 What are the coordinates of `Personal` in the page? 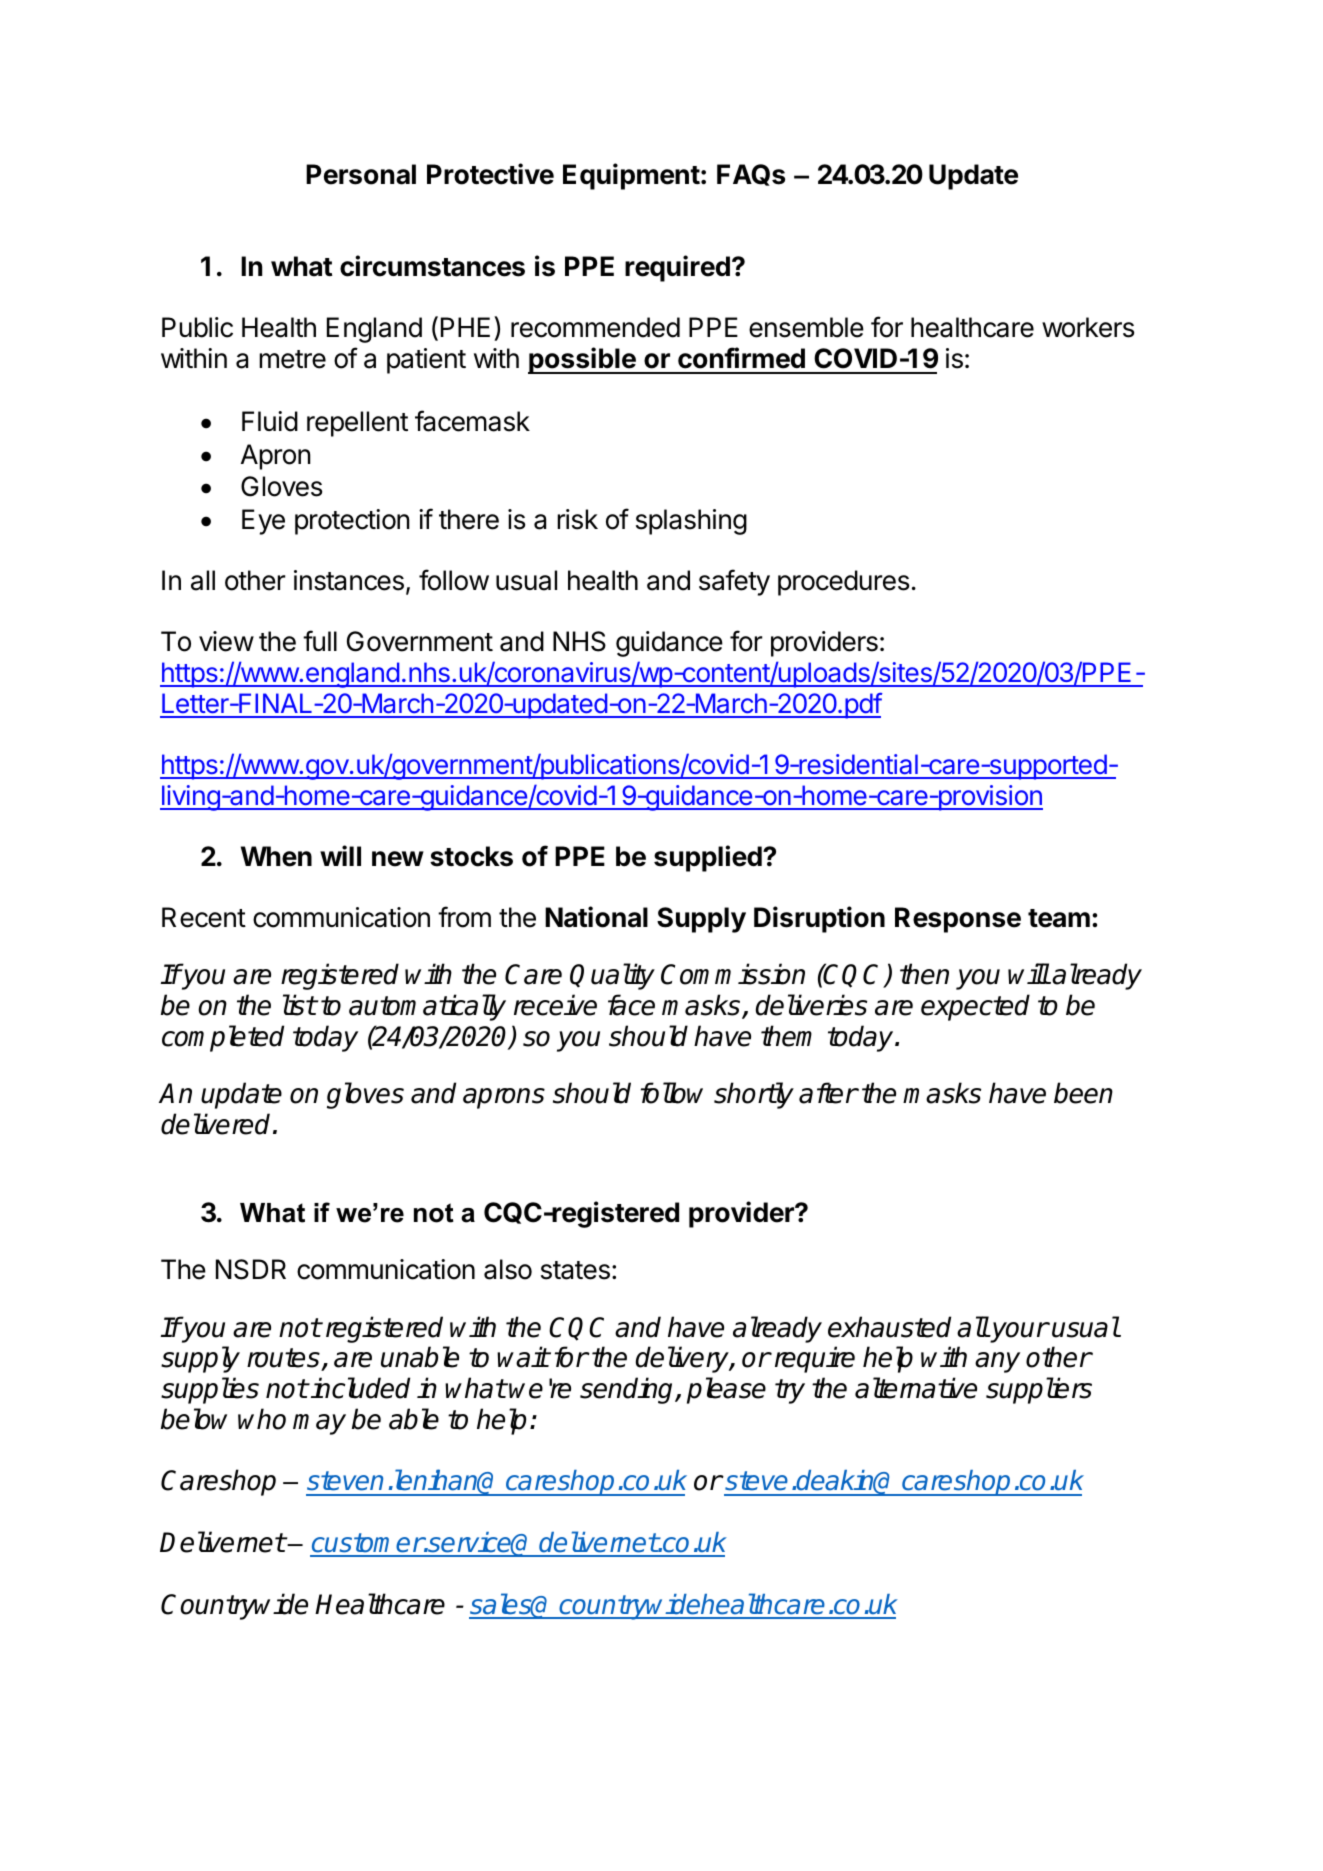 It's located at (361, 174).
